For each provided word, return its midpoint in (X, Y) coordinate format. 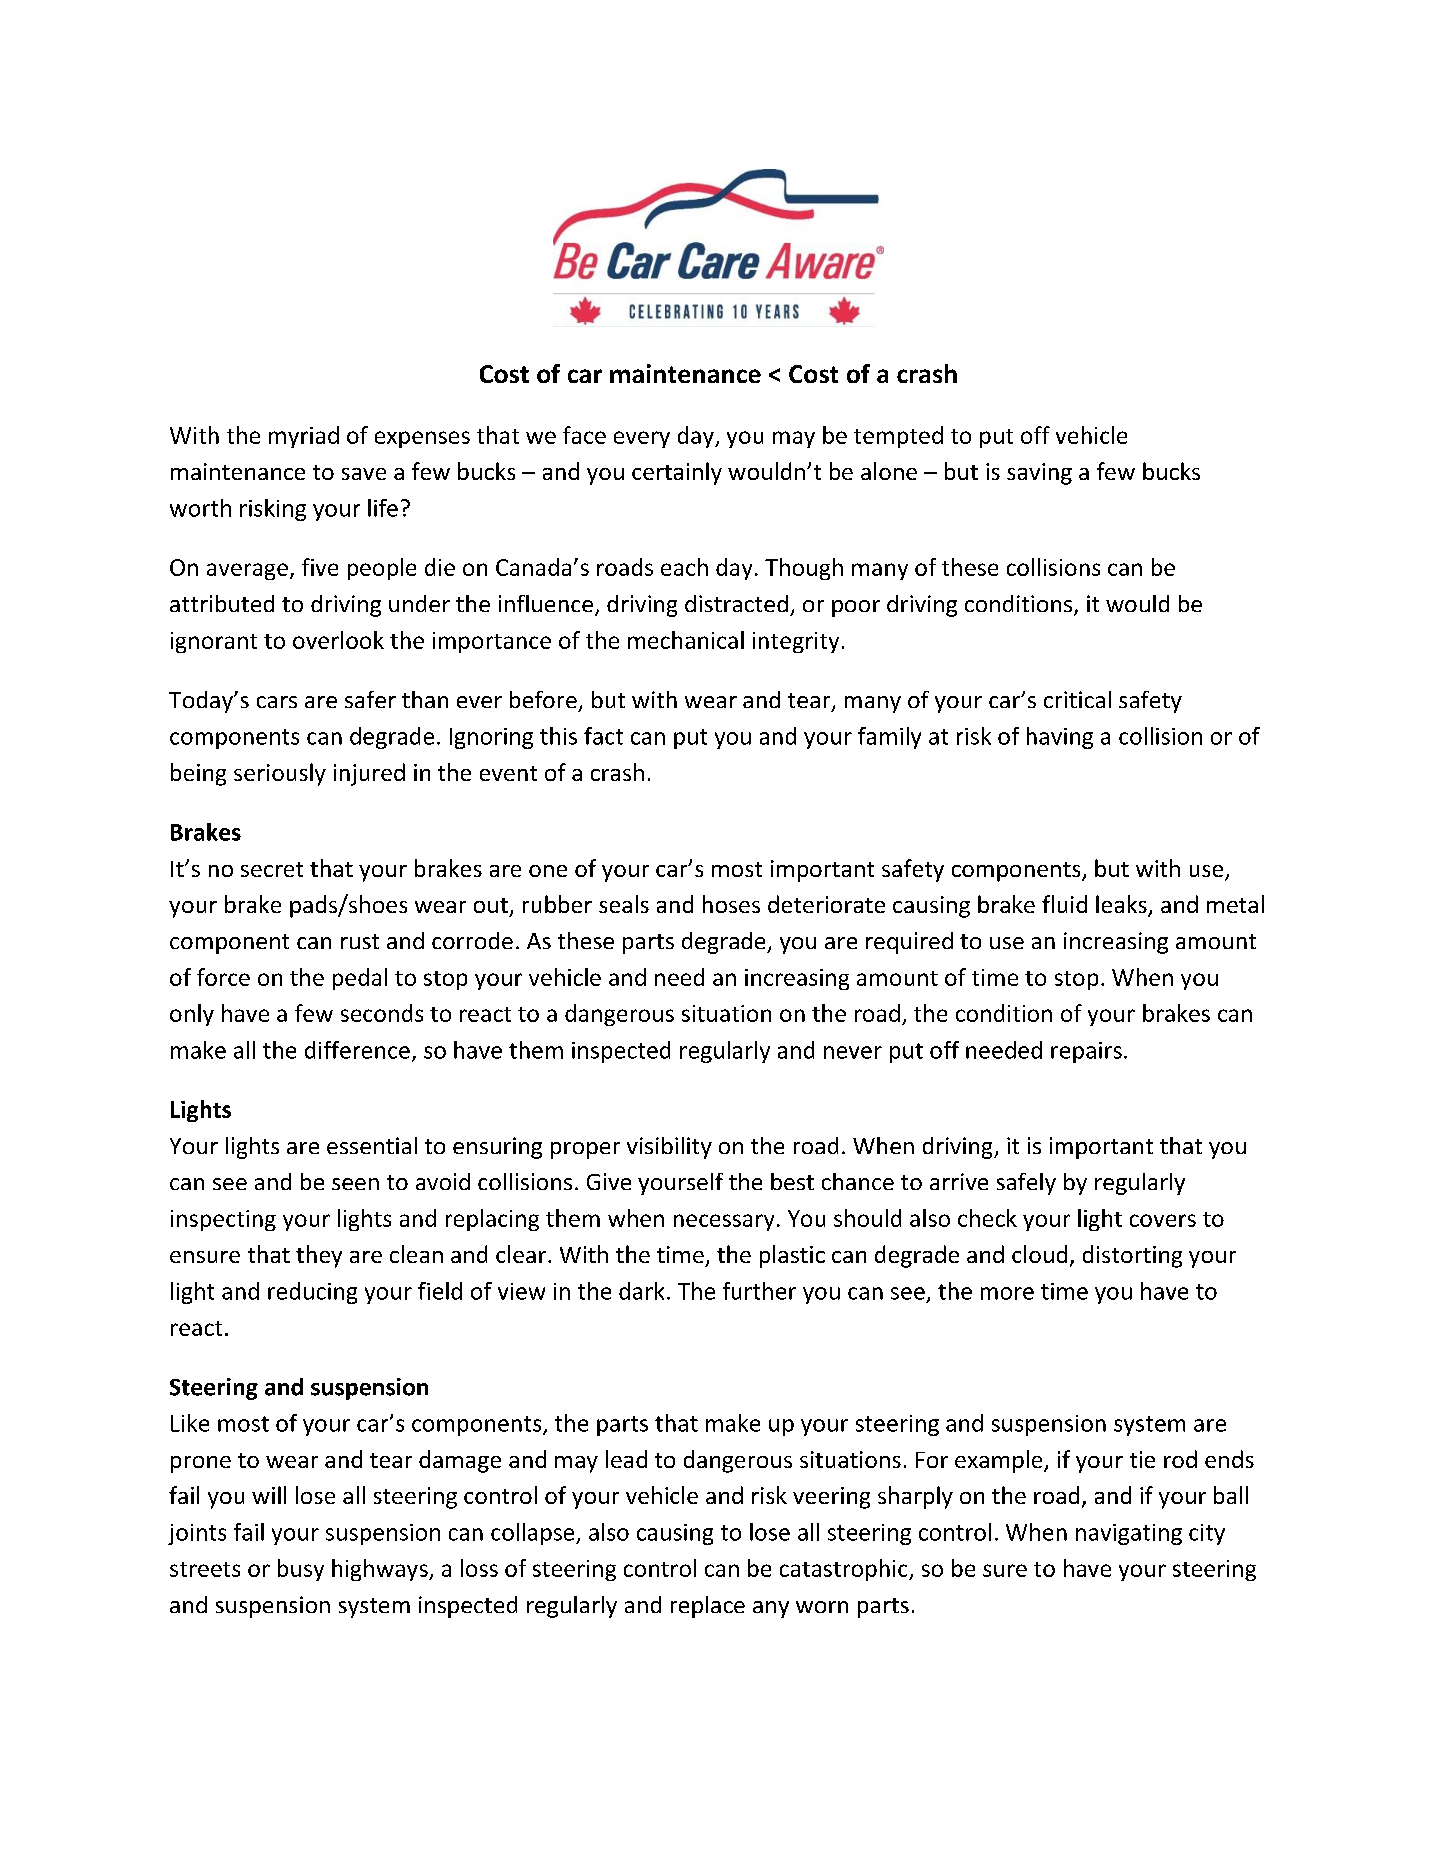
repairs (1086, 1052)
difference (357, 1050)
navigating (1129, 1534)
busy (301, 1570)
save (364, 474)
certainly (677, 473)
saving (1039, 474)
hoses (731, 904)
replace (708, 1607)
